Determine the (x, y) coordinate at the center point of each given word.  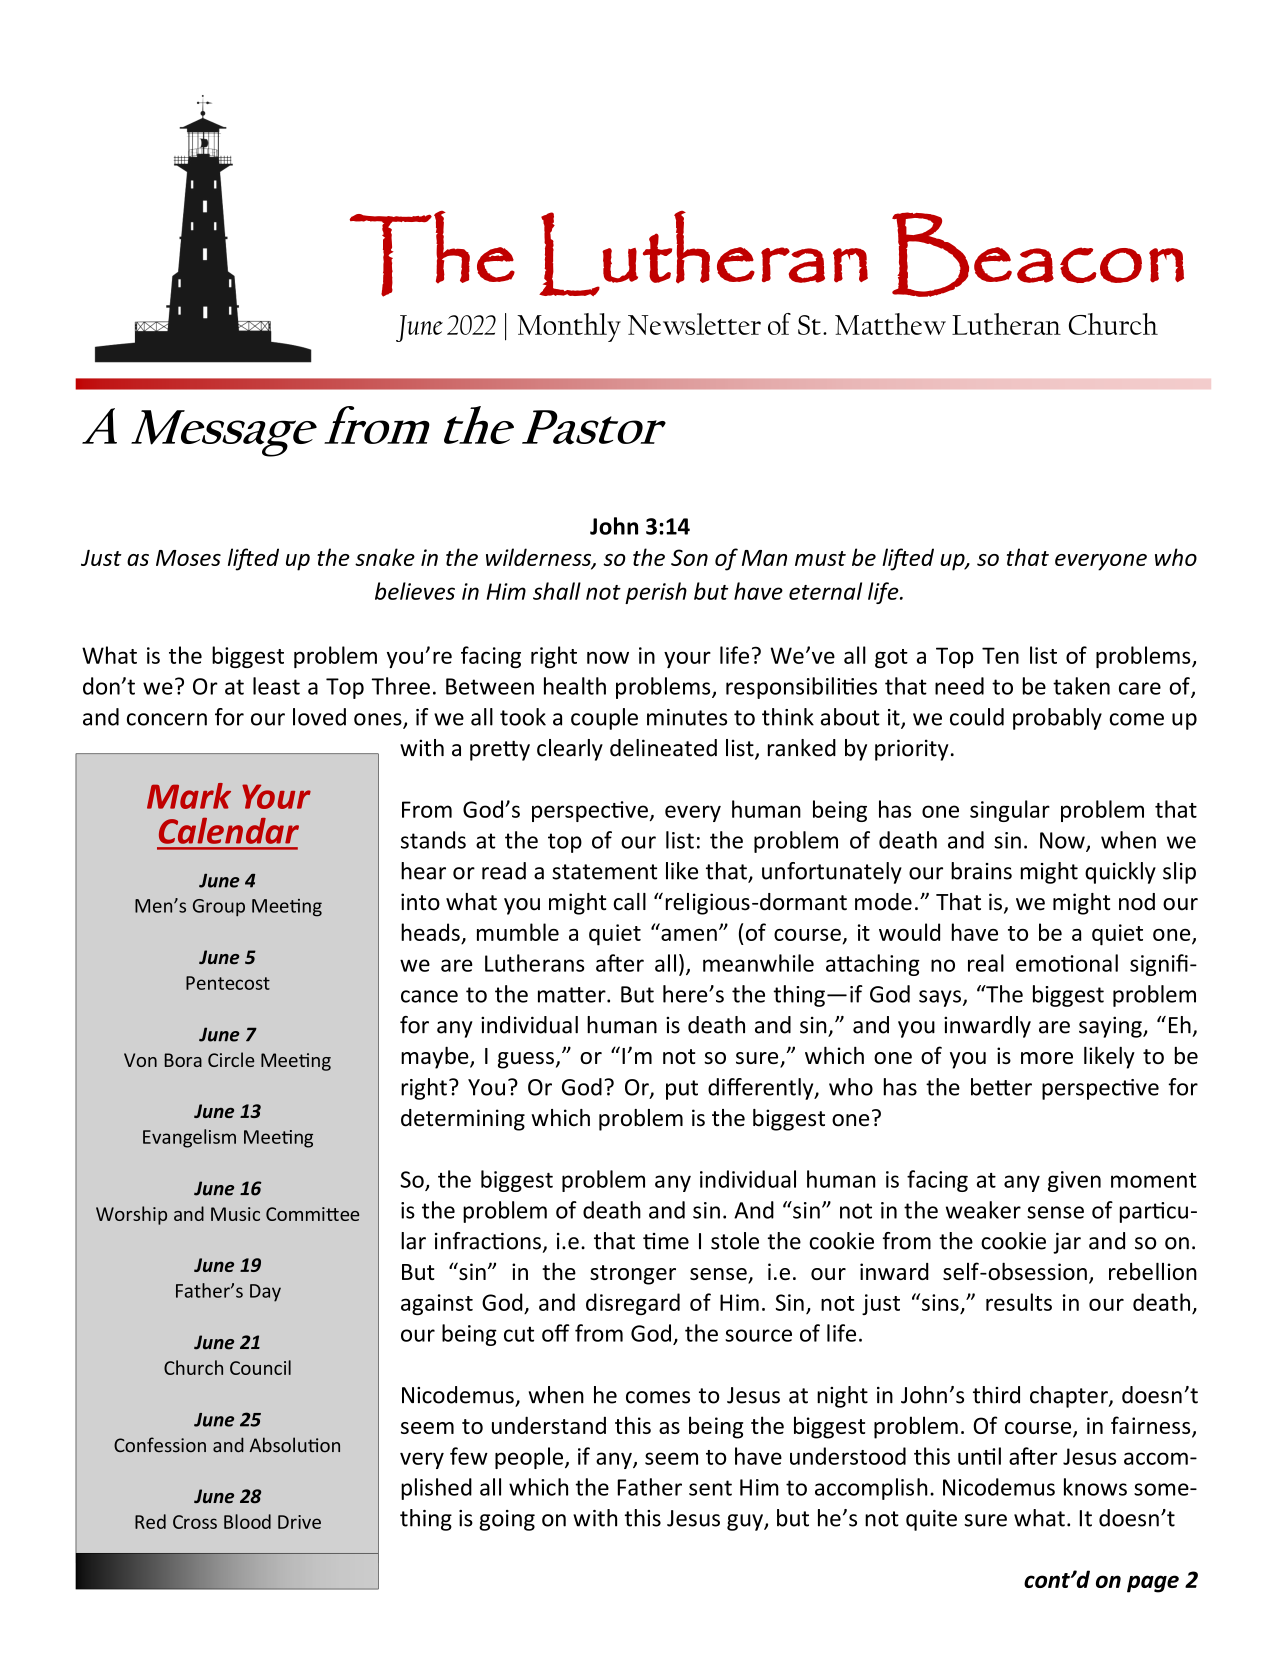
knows (1095, 1487)
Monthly (569, 327)
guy (746, 1522)
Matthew (890, 324)
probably (1057, 719)
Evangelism (189, 1138)
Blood (247, 1521)
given (1074, 1181)
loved (319, 717)
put (682, 1090)
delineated (663, 748)
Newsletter (694, 324)
